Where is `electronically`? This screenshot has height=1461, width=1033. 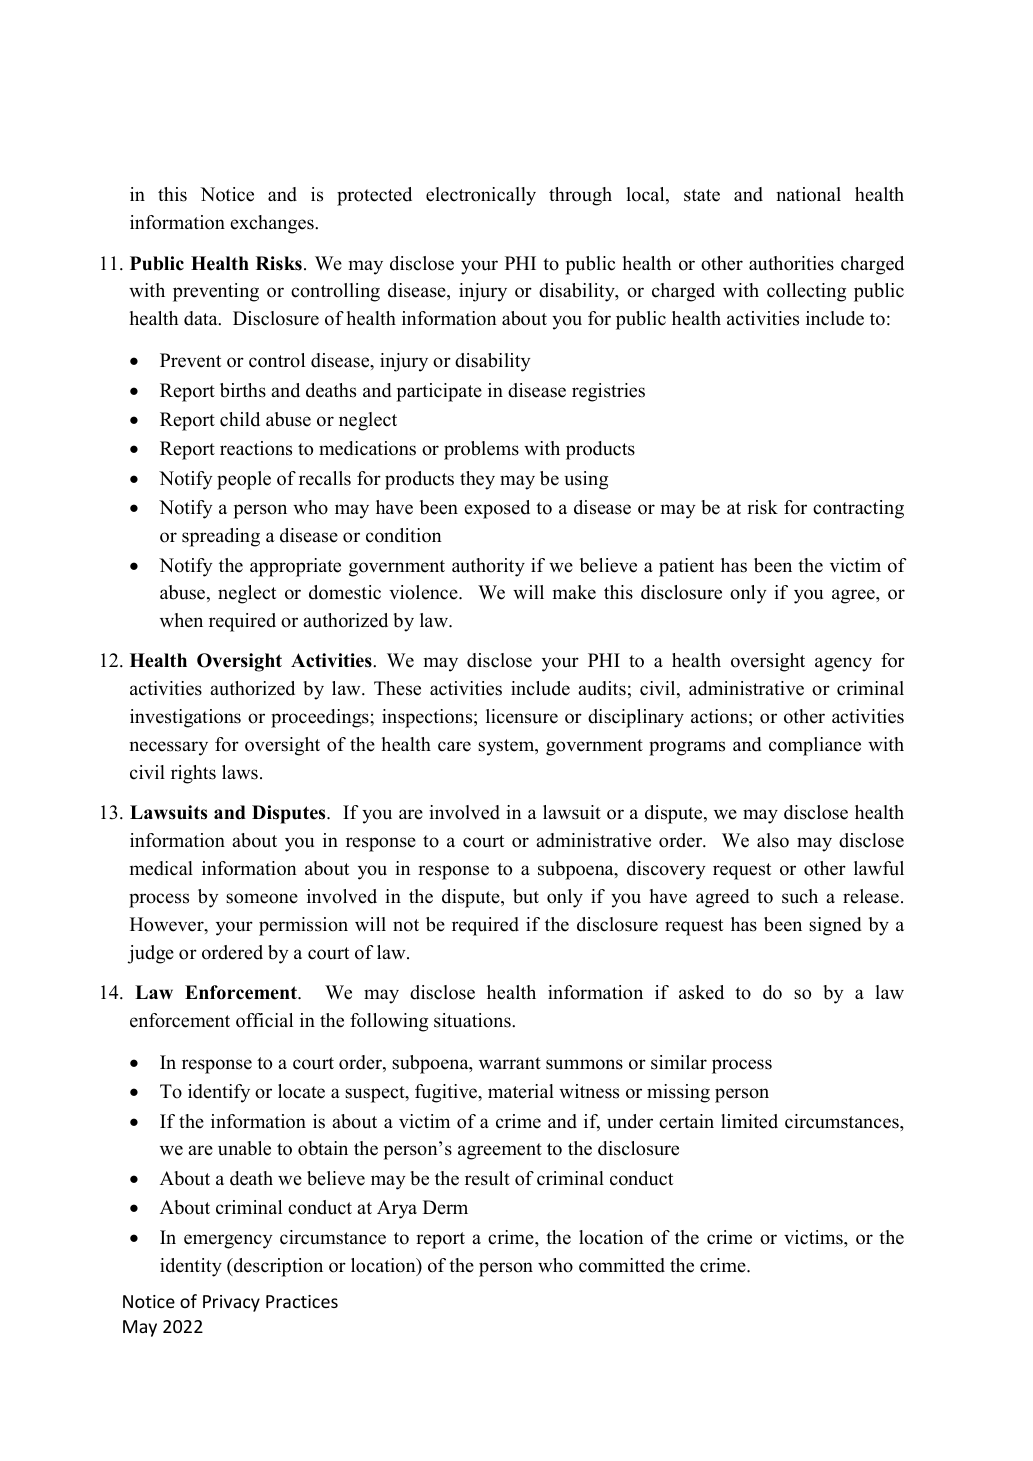
electronically is located at coordinates (481, 196).
